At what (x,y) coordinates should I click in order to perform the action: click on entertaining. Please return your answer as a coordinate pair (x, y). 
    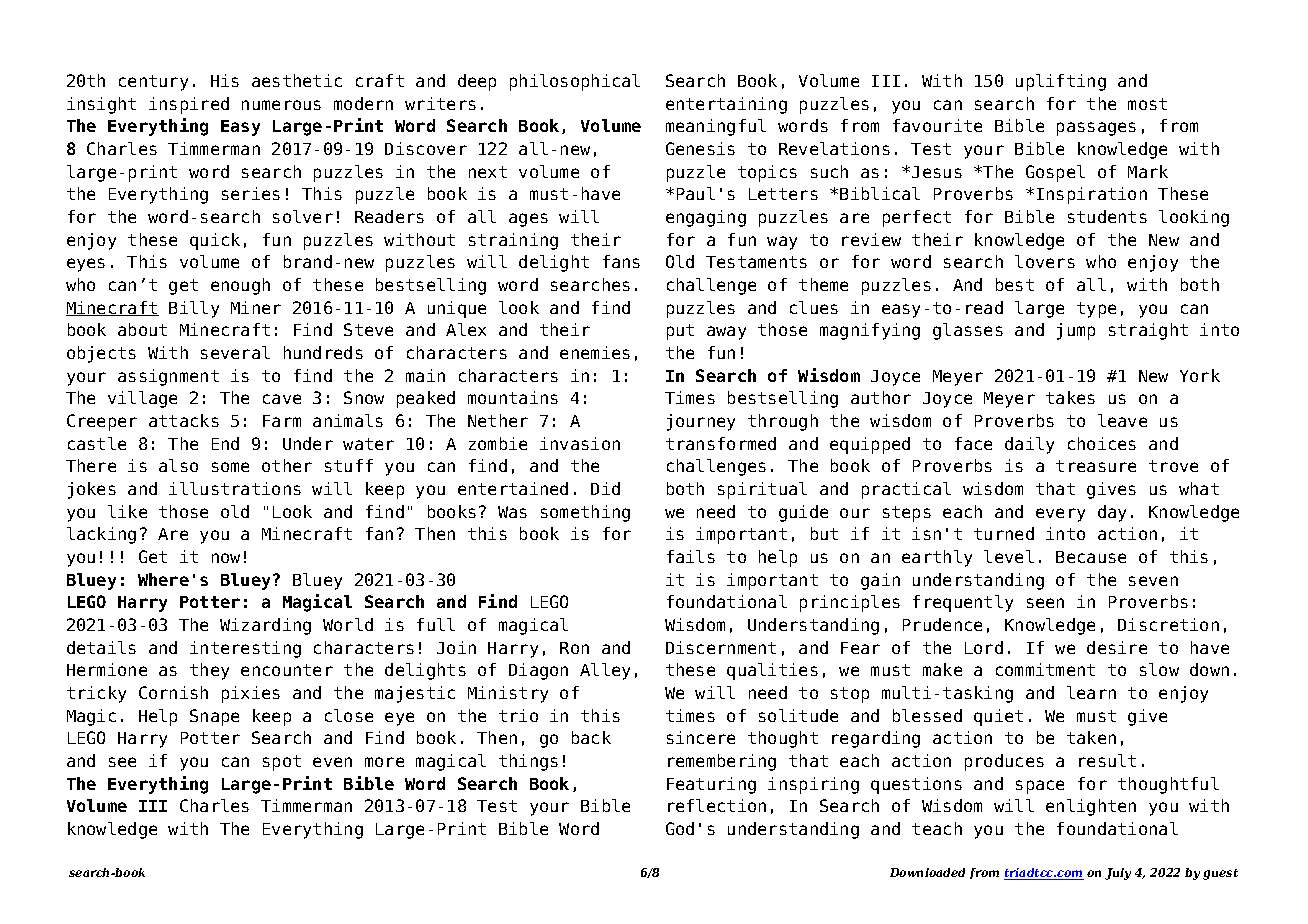
    Looking at the image, I should click on (726, 105).
